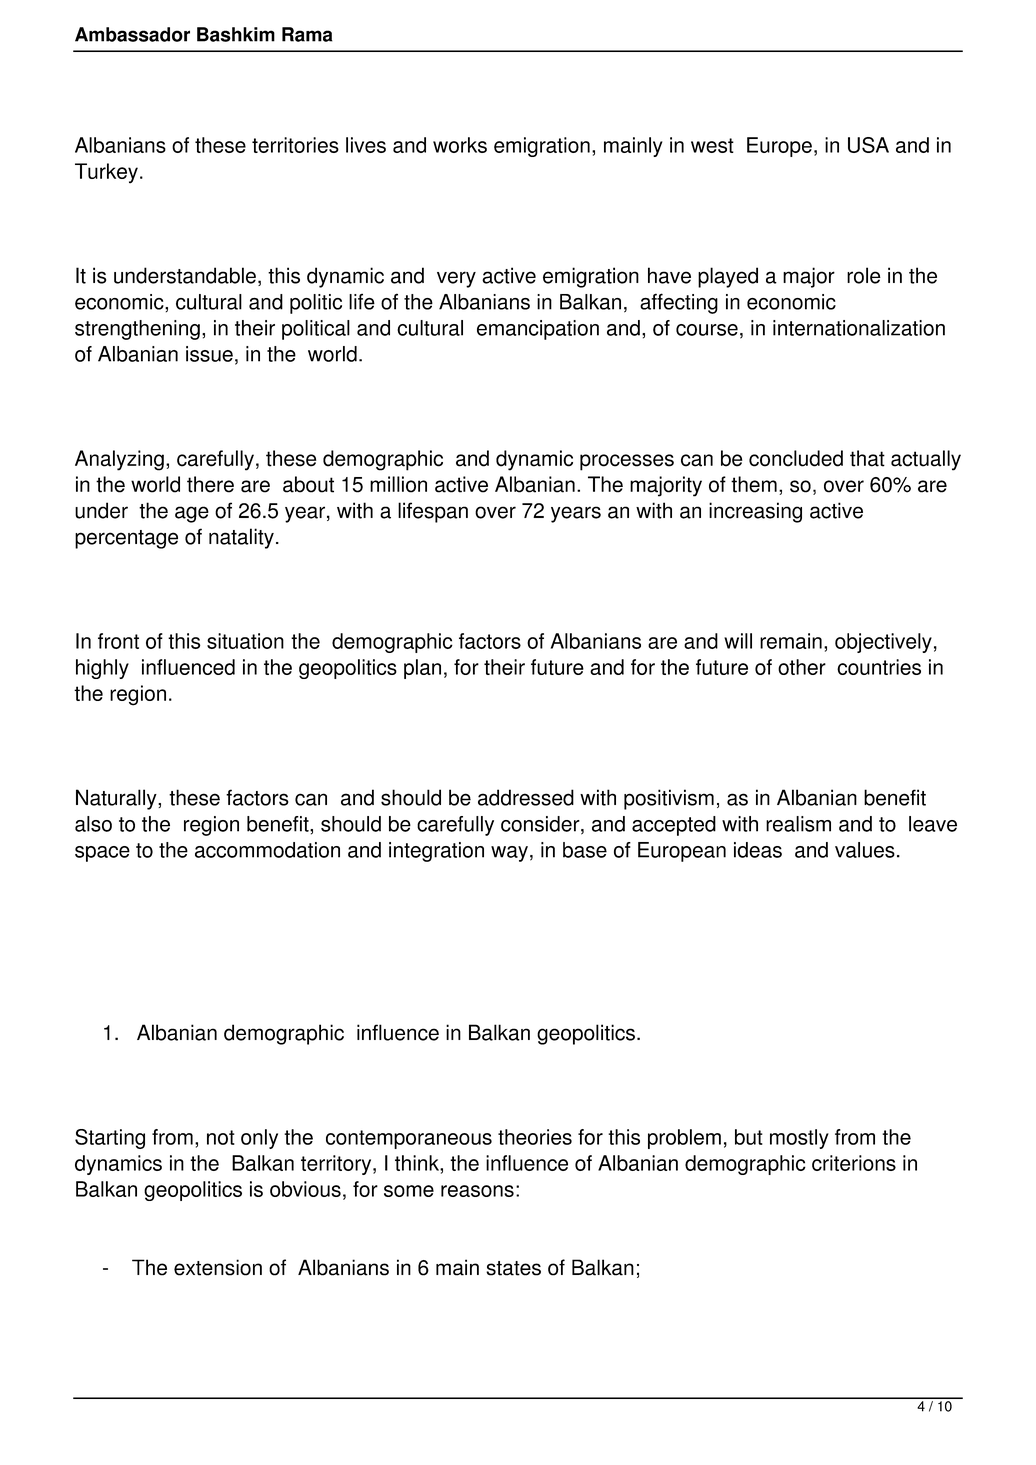 This image has width=1036, height=1465. What do you see at coordinates (460, 145) in the image?
I see `works` at bounding box center [460, 145].
